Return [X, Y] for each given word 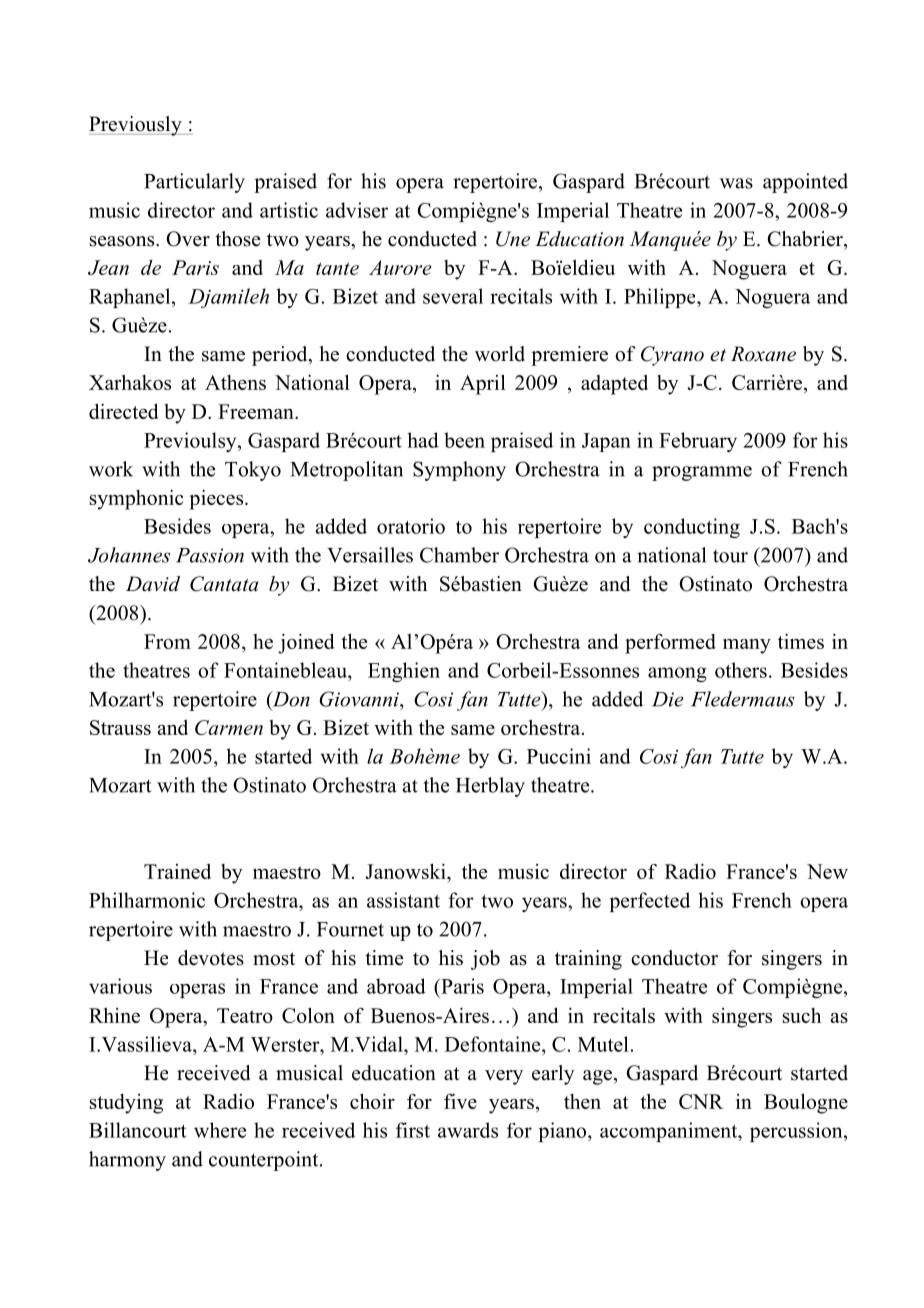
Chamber [459, 555]
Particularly [194, 183]
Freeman [257, 411]
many [747, 646]
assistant [403, 900]
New [827, 871]
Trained [177, 871]
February [698, 442]
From [167, 641]
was [736, 183]
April [483, 384]
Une [513, 239]
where [220, 1130]
